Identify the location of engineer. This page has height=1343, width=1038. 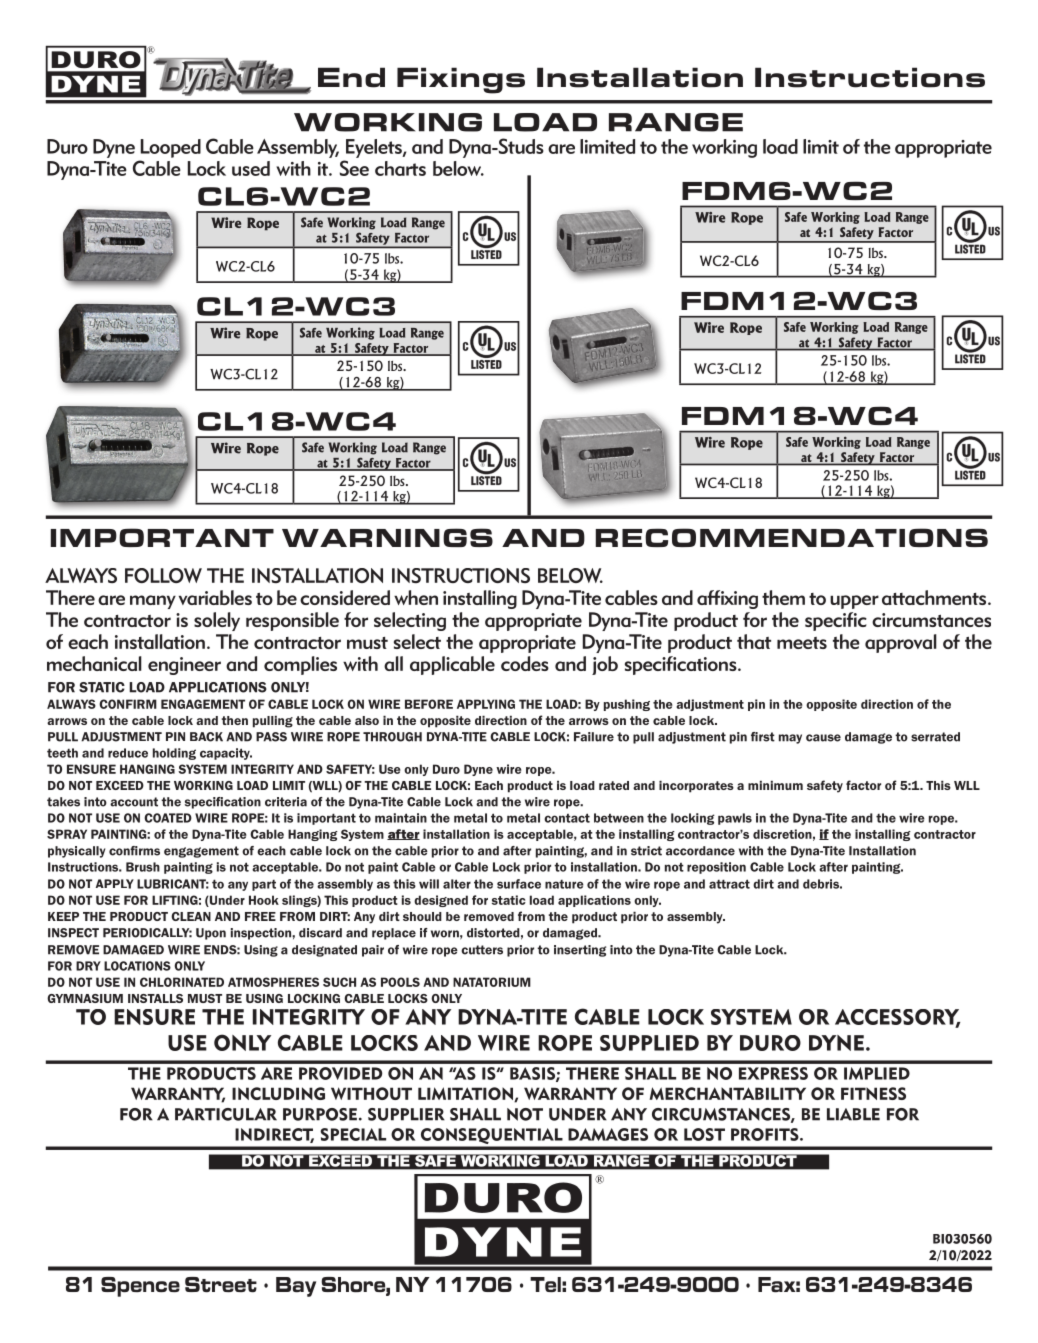
(184, 666).
